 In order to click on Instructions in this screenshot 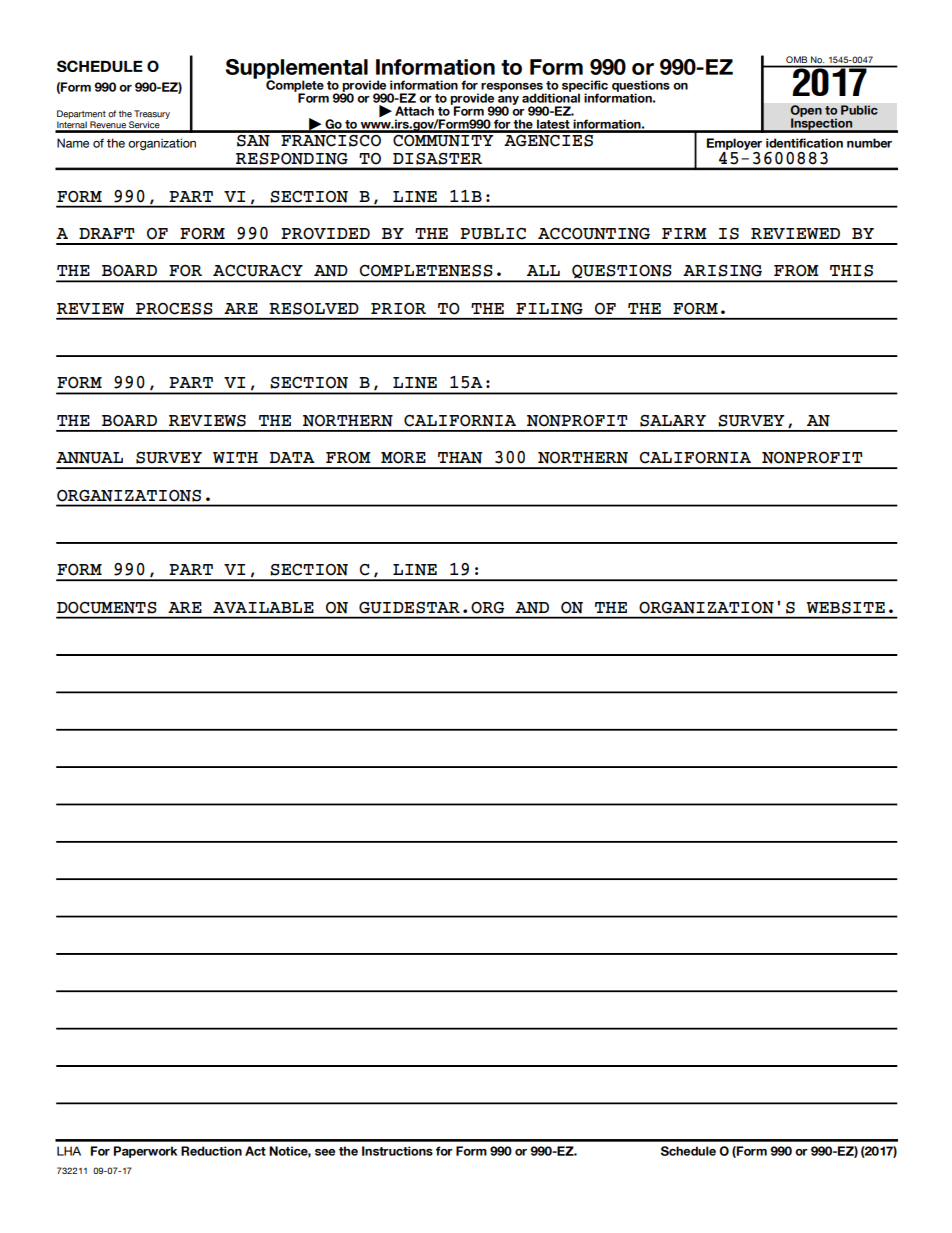, I will do `click(397, 1151)`.
